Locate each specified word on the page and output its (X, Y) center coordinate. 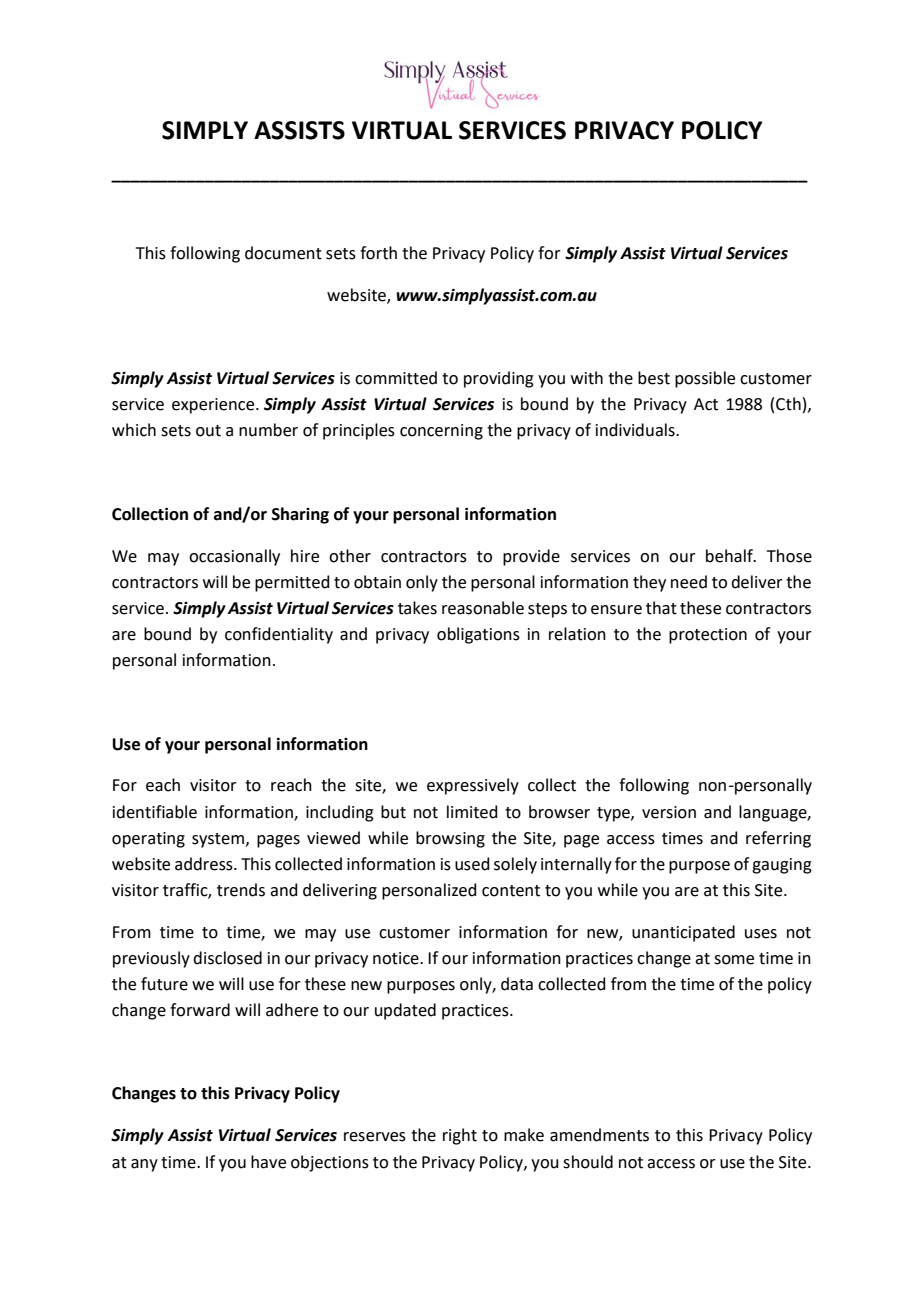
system (218, 840)
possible (705, 379)
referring (778, 839)
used (472, 864)
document (283, 253)
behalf (730, 556)
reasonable (483, 608)
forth (378, 253)
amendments (599, 1135)
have (268, 1162)
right (460, 1136)
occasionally (234, 557)
